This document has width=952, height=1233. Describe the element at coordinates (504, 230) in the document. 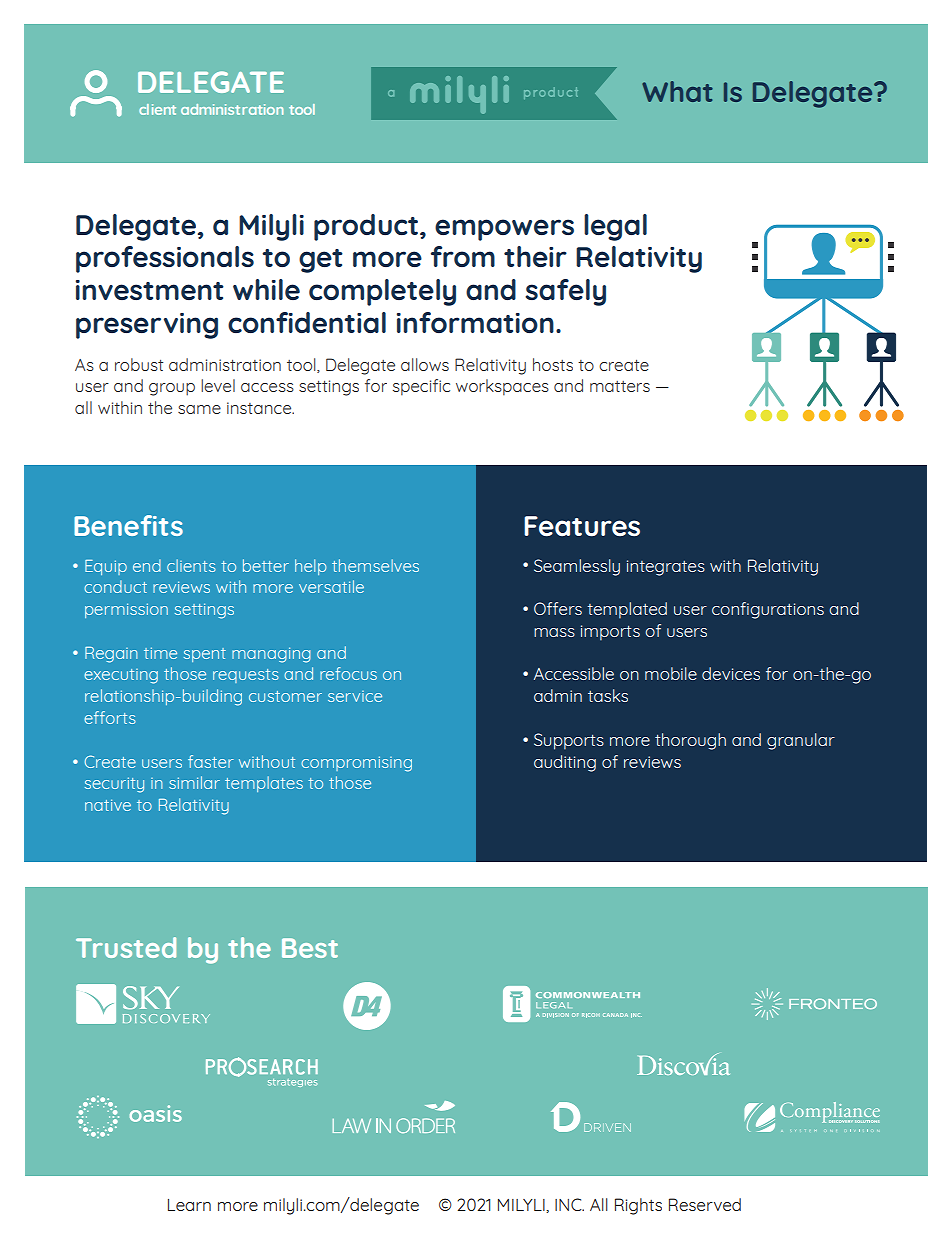

I see `empowers` at that location.
